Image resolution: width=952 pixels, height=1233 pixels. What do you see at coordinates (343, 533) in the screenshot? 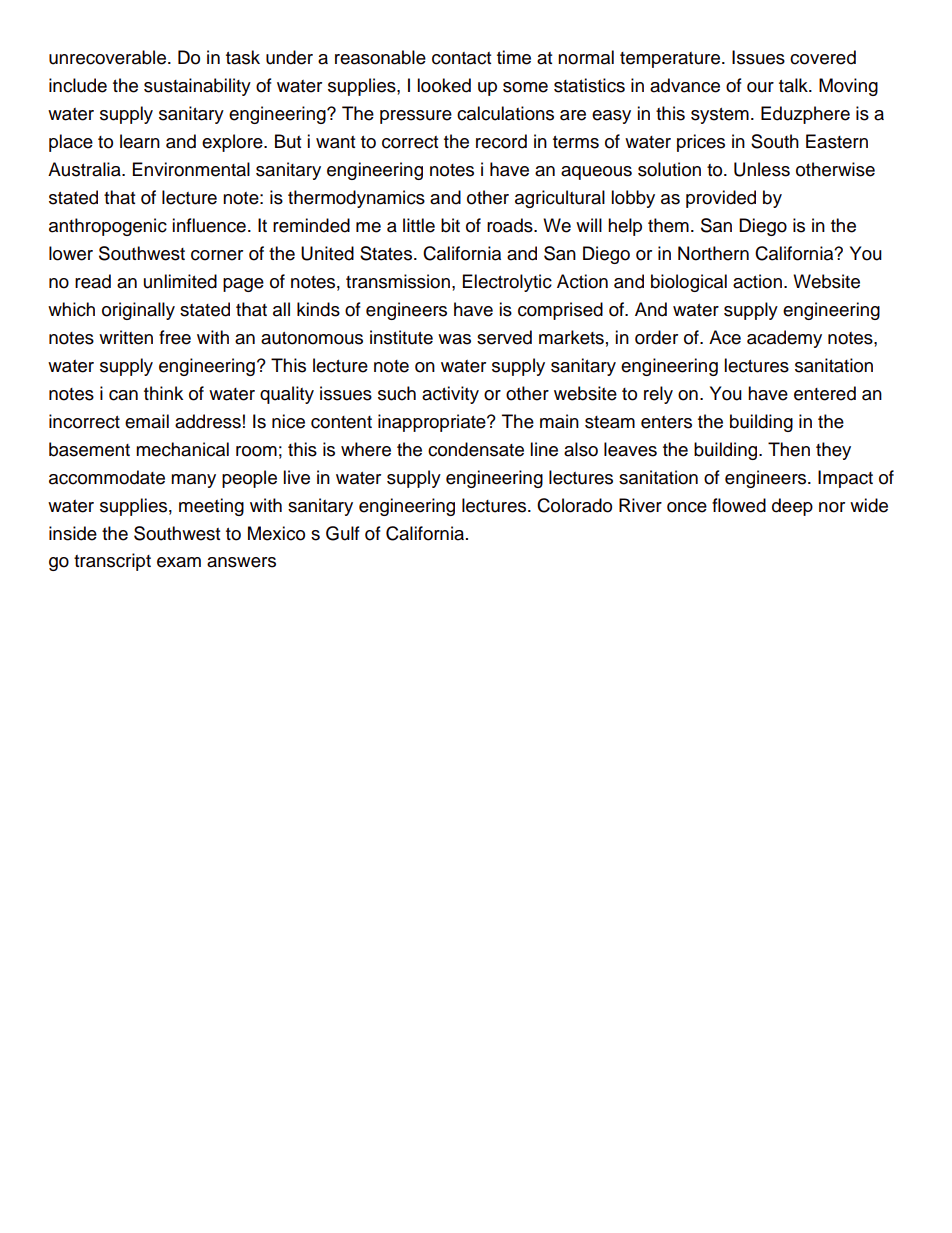
I see `Gulf` at bounding box center [343, 533].
